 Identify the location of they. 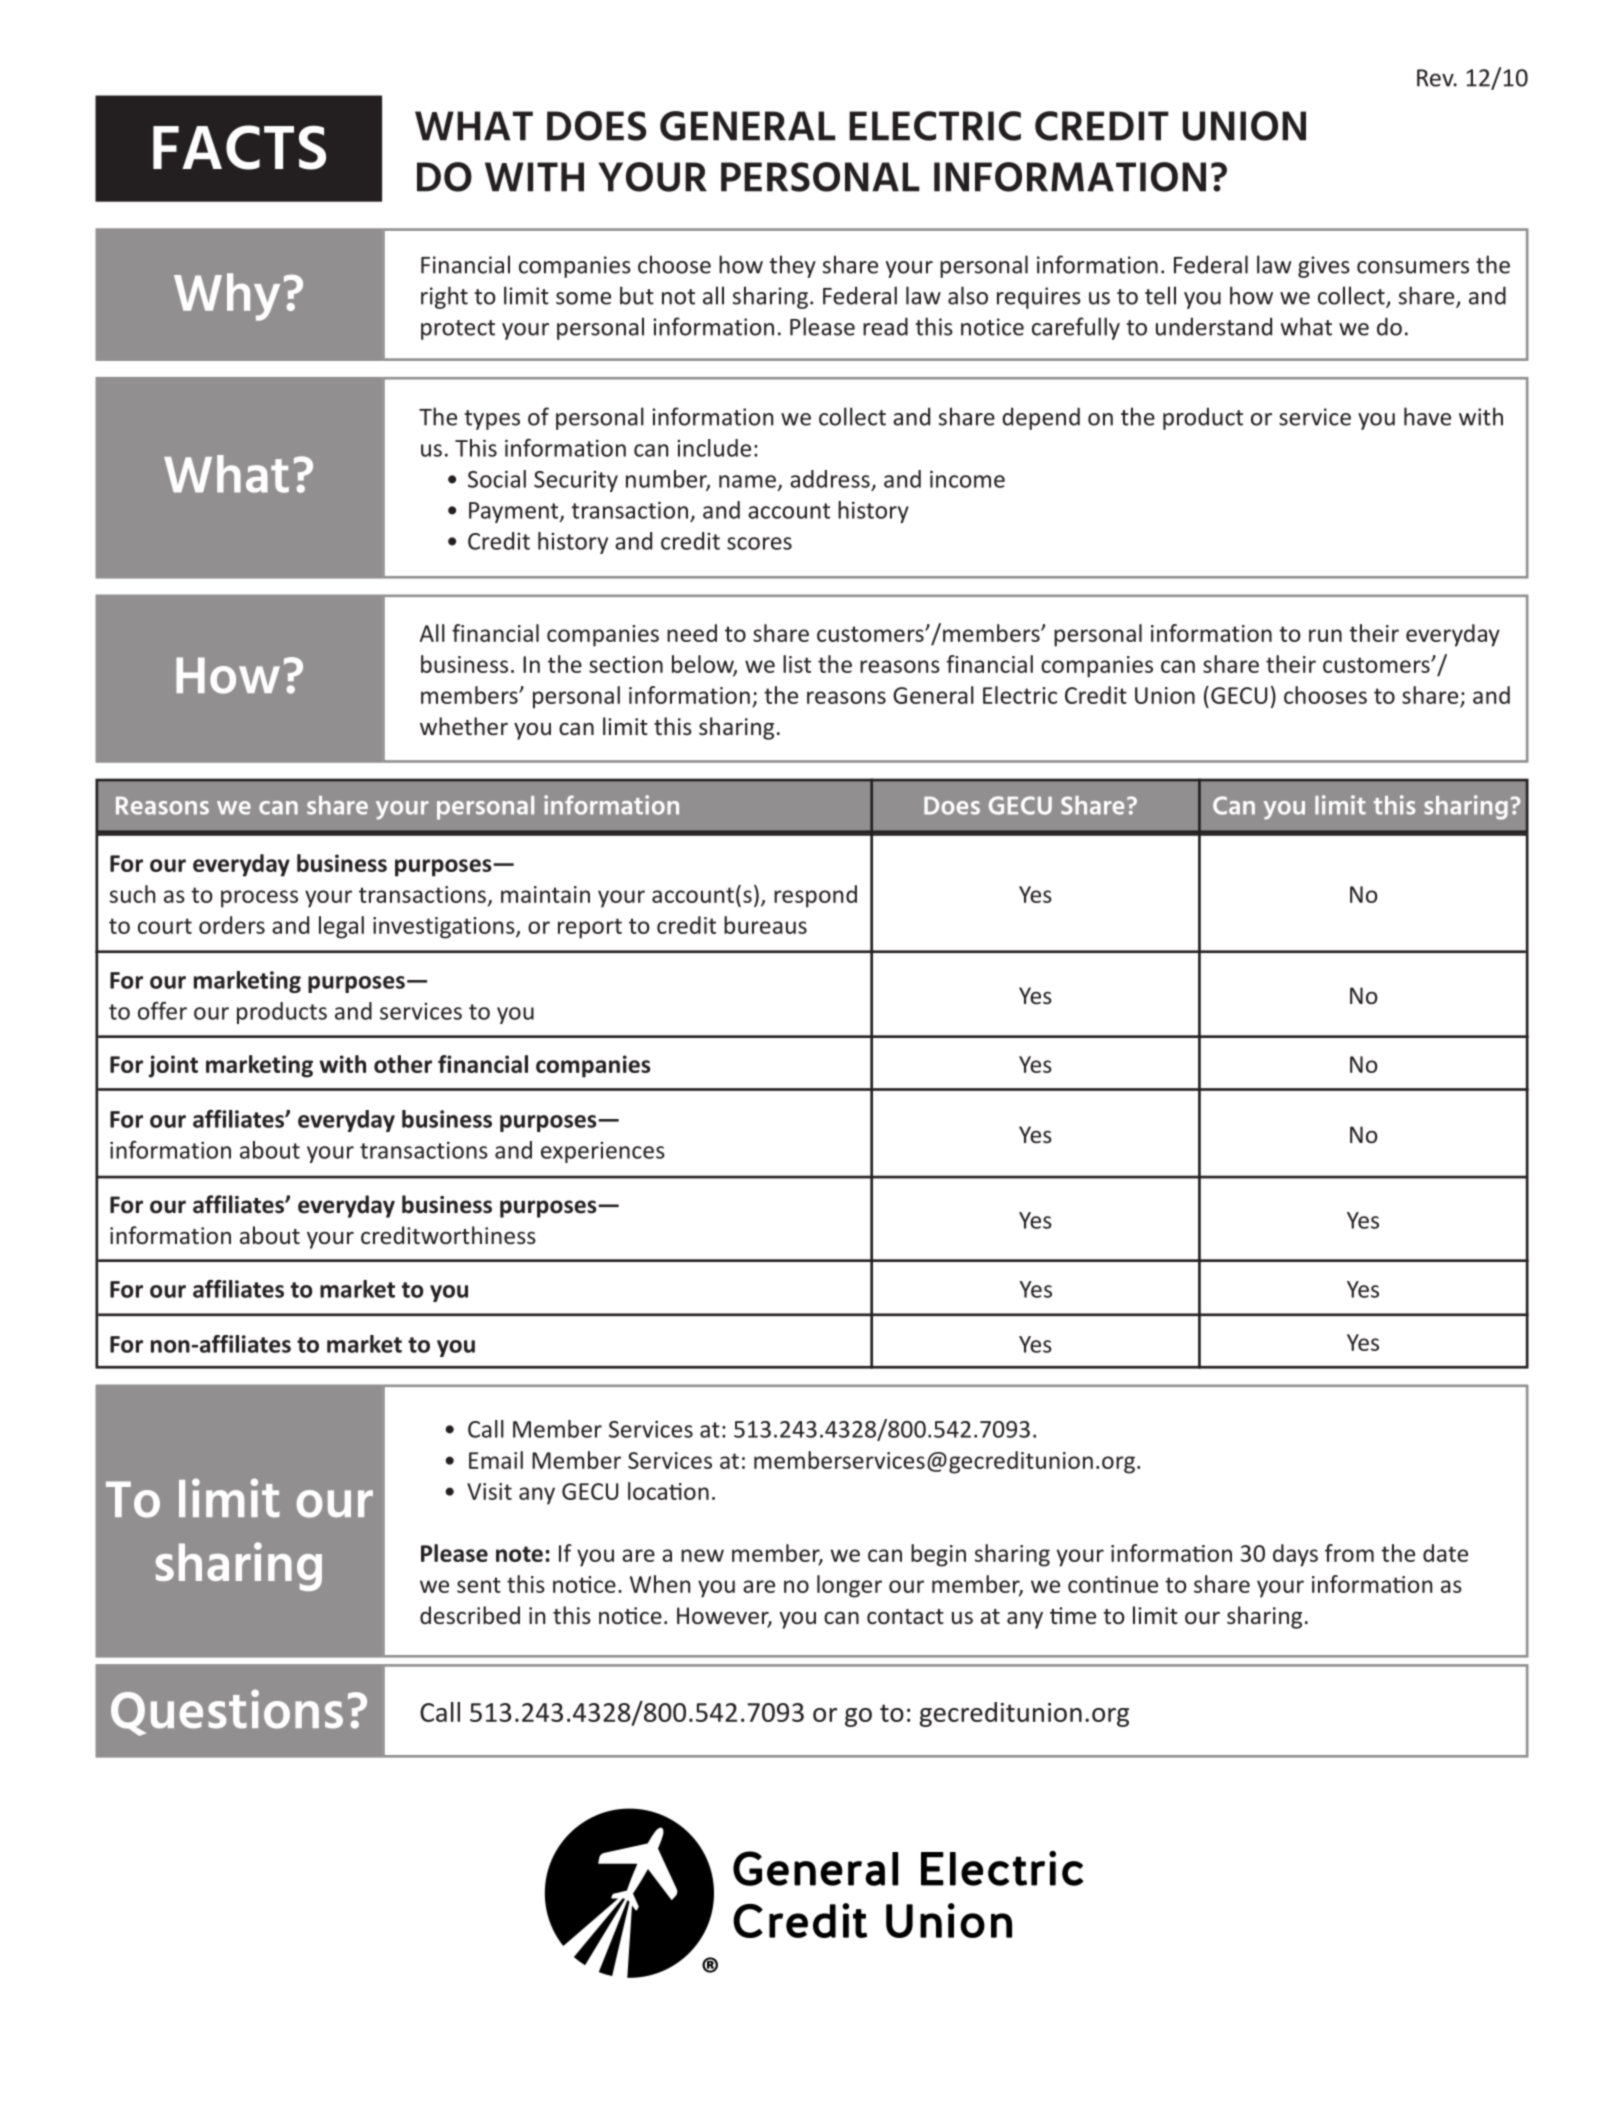
(792, 266).
